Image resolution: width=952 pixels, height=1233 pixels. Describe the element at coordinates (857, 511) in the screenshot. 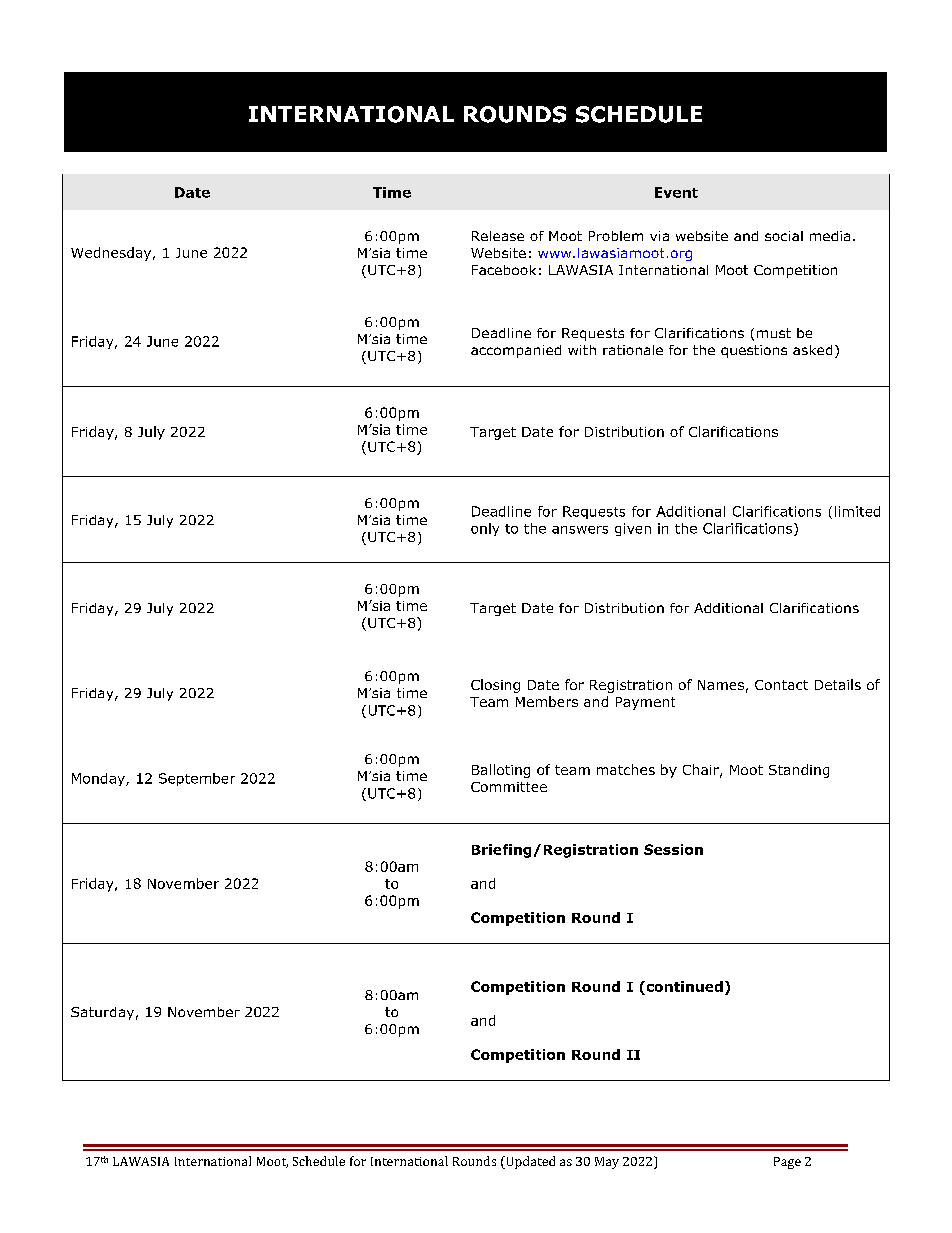

I see `limited` at that location.
